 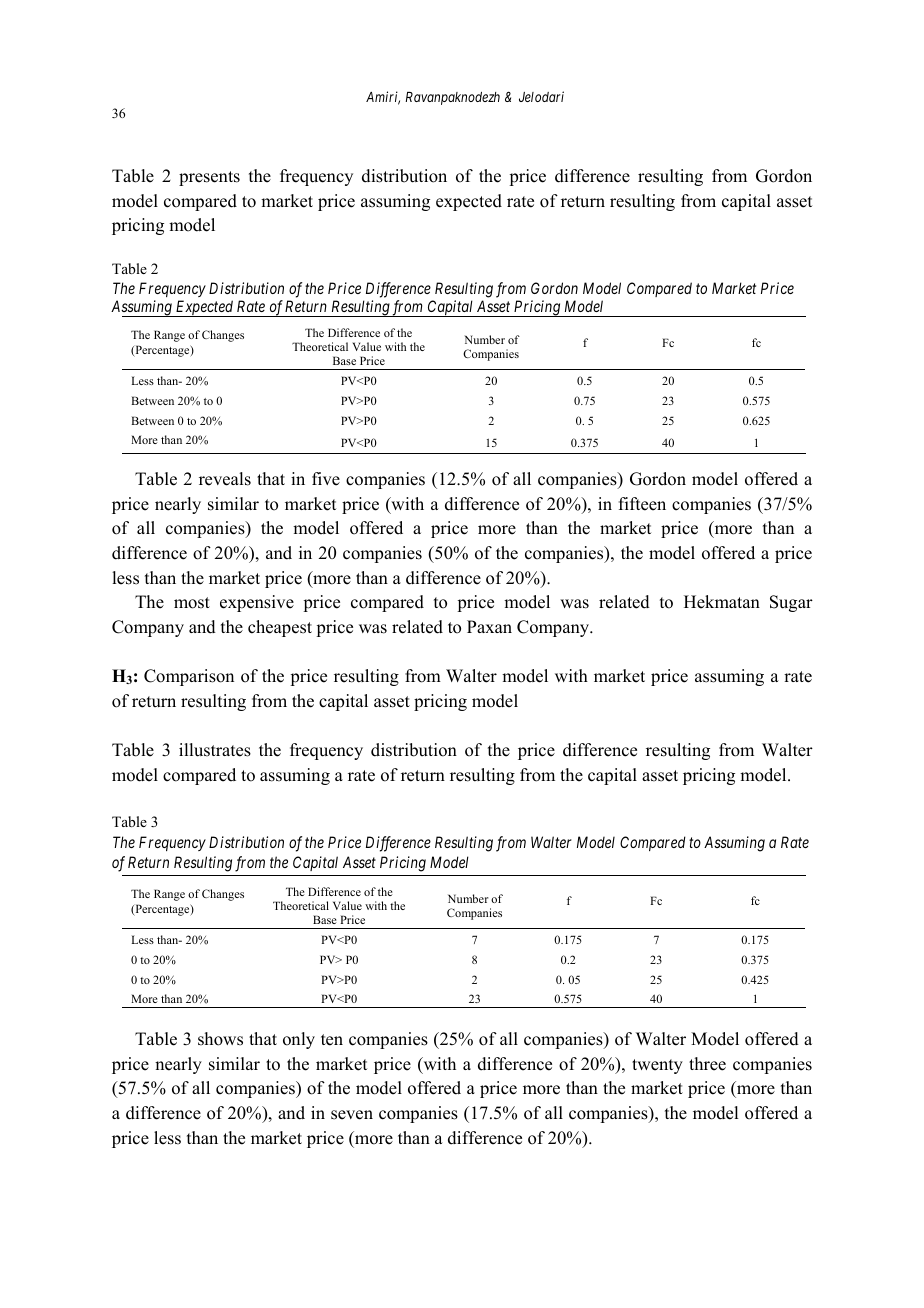 What do you see at coordinates (225, 479) in the screenshot?
I see `reveals` at bounding box center [225, 479].
